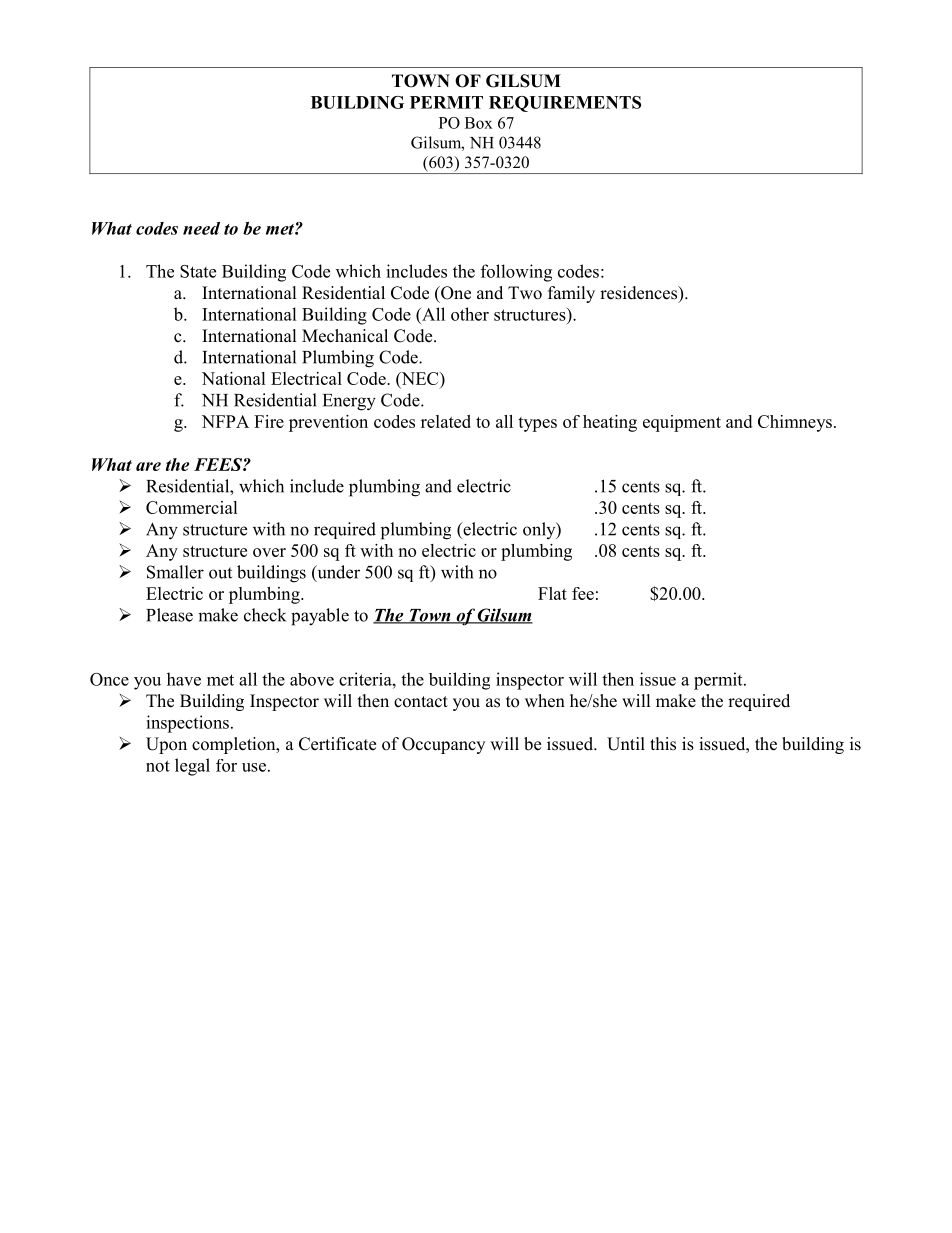 The height and width of the screenshot is (1233, 952). Describe the element at coordinates (470, 314) in the screenshot. I see `other` at that location.
